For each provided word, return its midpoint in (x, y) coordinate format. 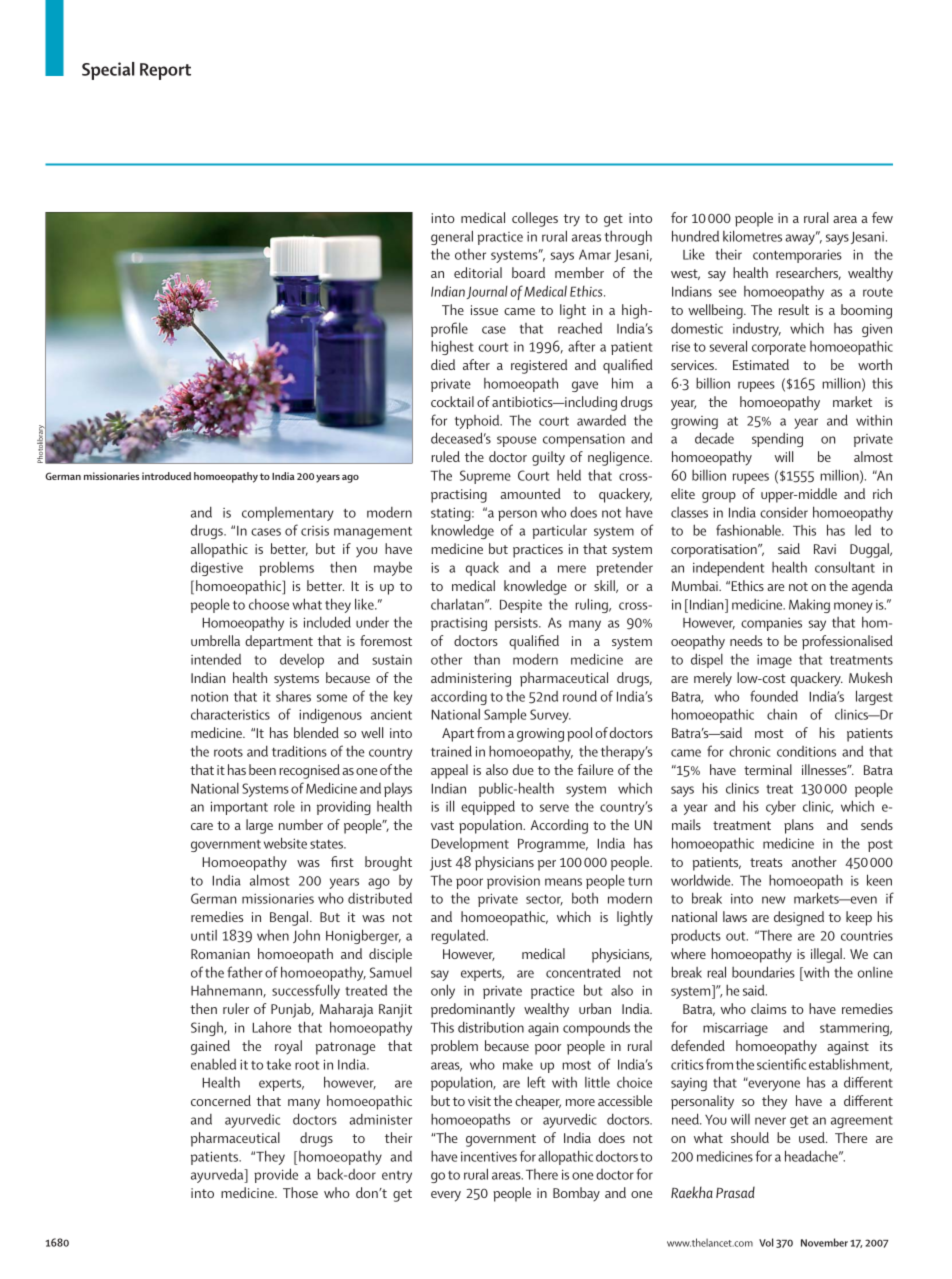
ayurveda (218, 1175)
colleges (535, 219)
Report (165, 71)
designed (799, 918)
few (882, 217)
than (487, 659)
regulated (459, 936)
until (204, 935)
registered (539, 366)
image (774, 661)
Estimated (761, 364)
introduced (166, 476)
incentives (489, 1156)
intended (216, 659)
